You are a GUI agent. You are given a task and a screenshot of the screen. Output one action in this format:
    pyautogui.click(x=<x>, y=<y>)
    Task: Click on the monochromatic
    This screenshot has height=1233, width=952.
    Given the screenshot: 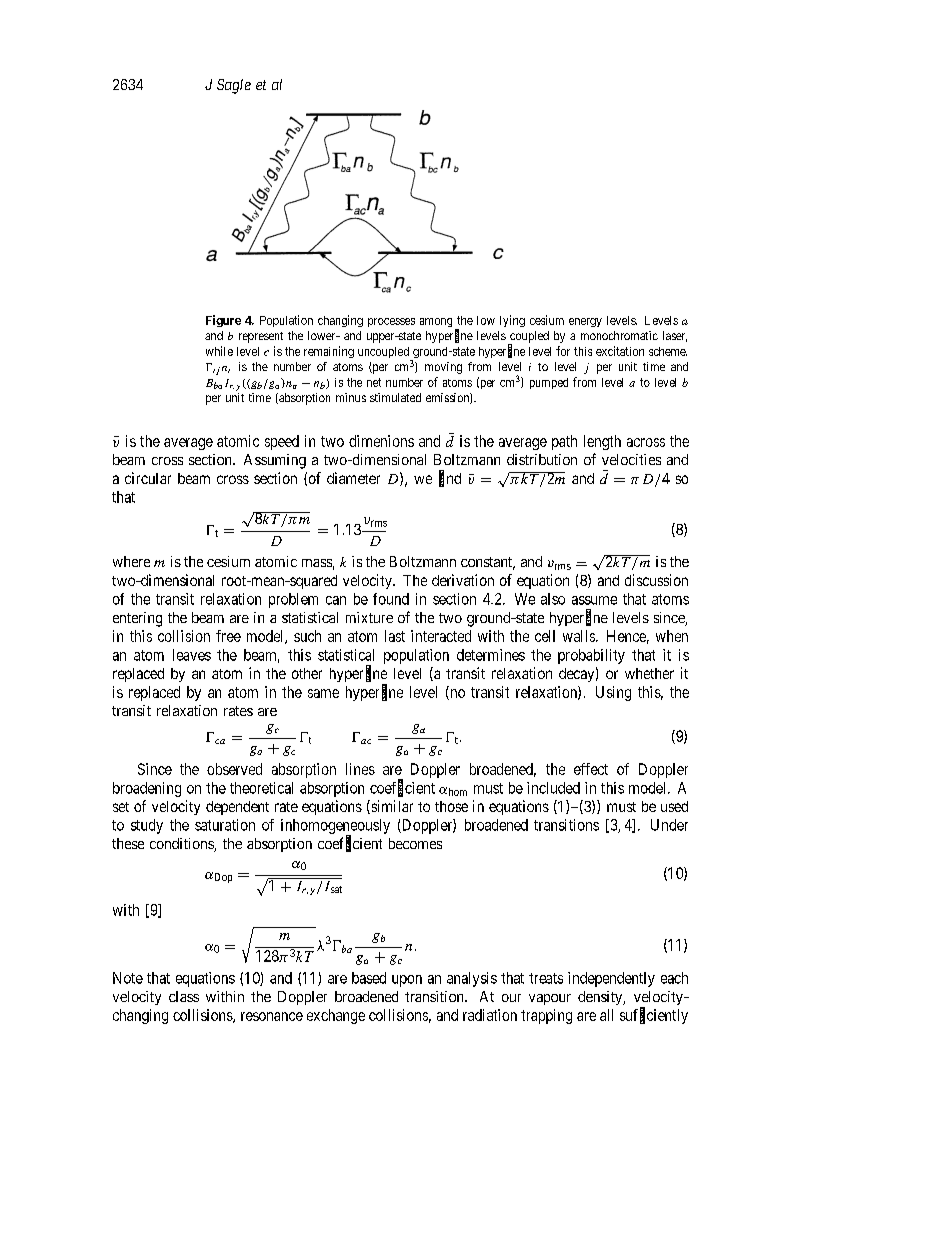 What is the action you would take?
    pyautogui.click(x=619, y=335)
